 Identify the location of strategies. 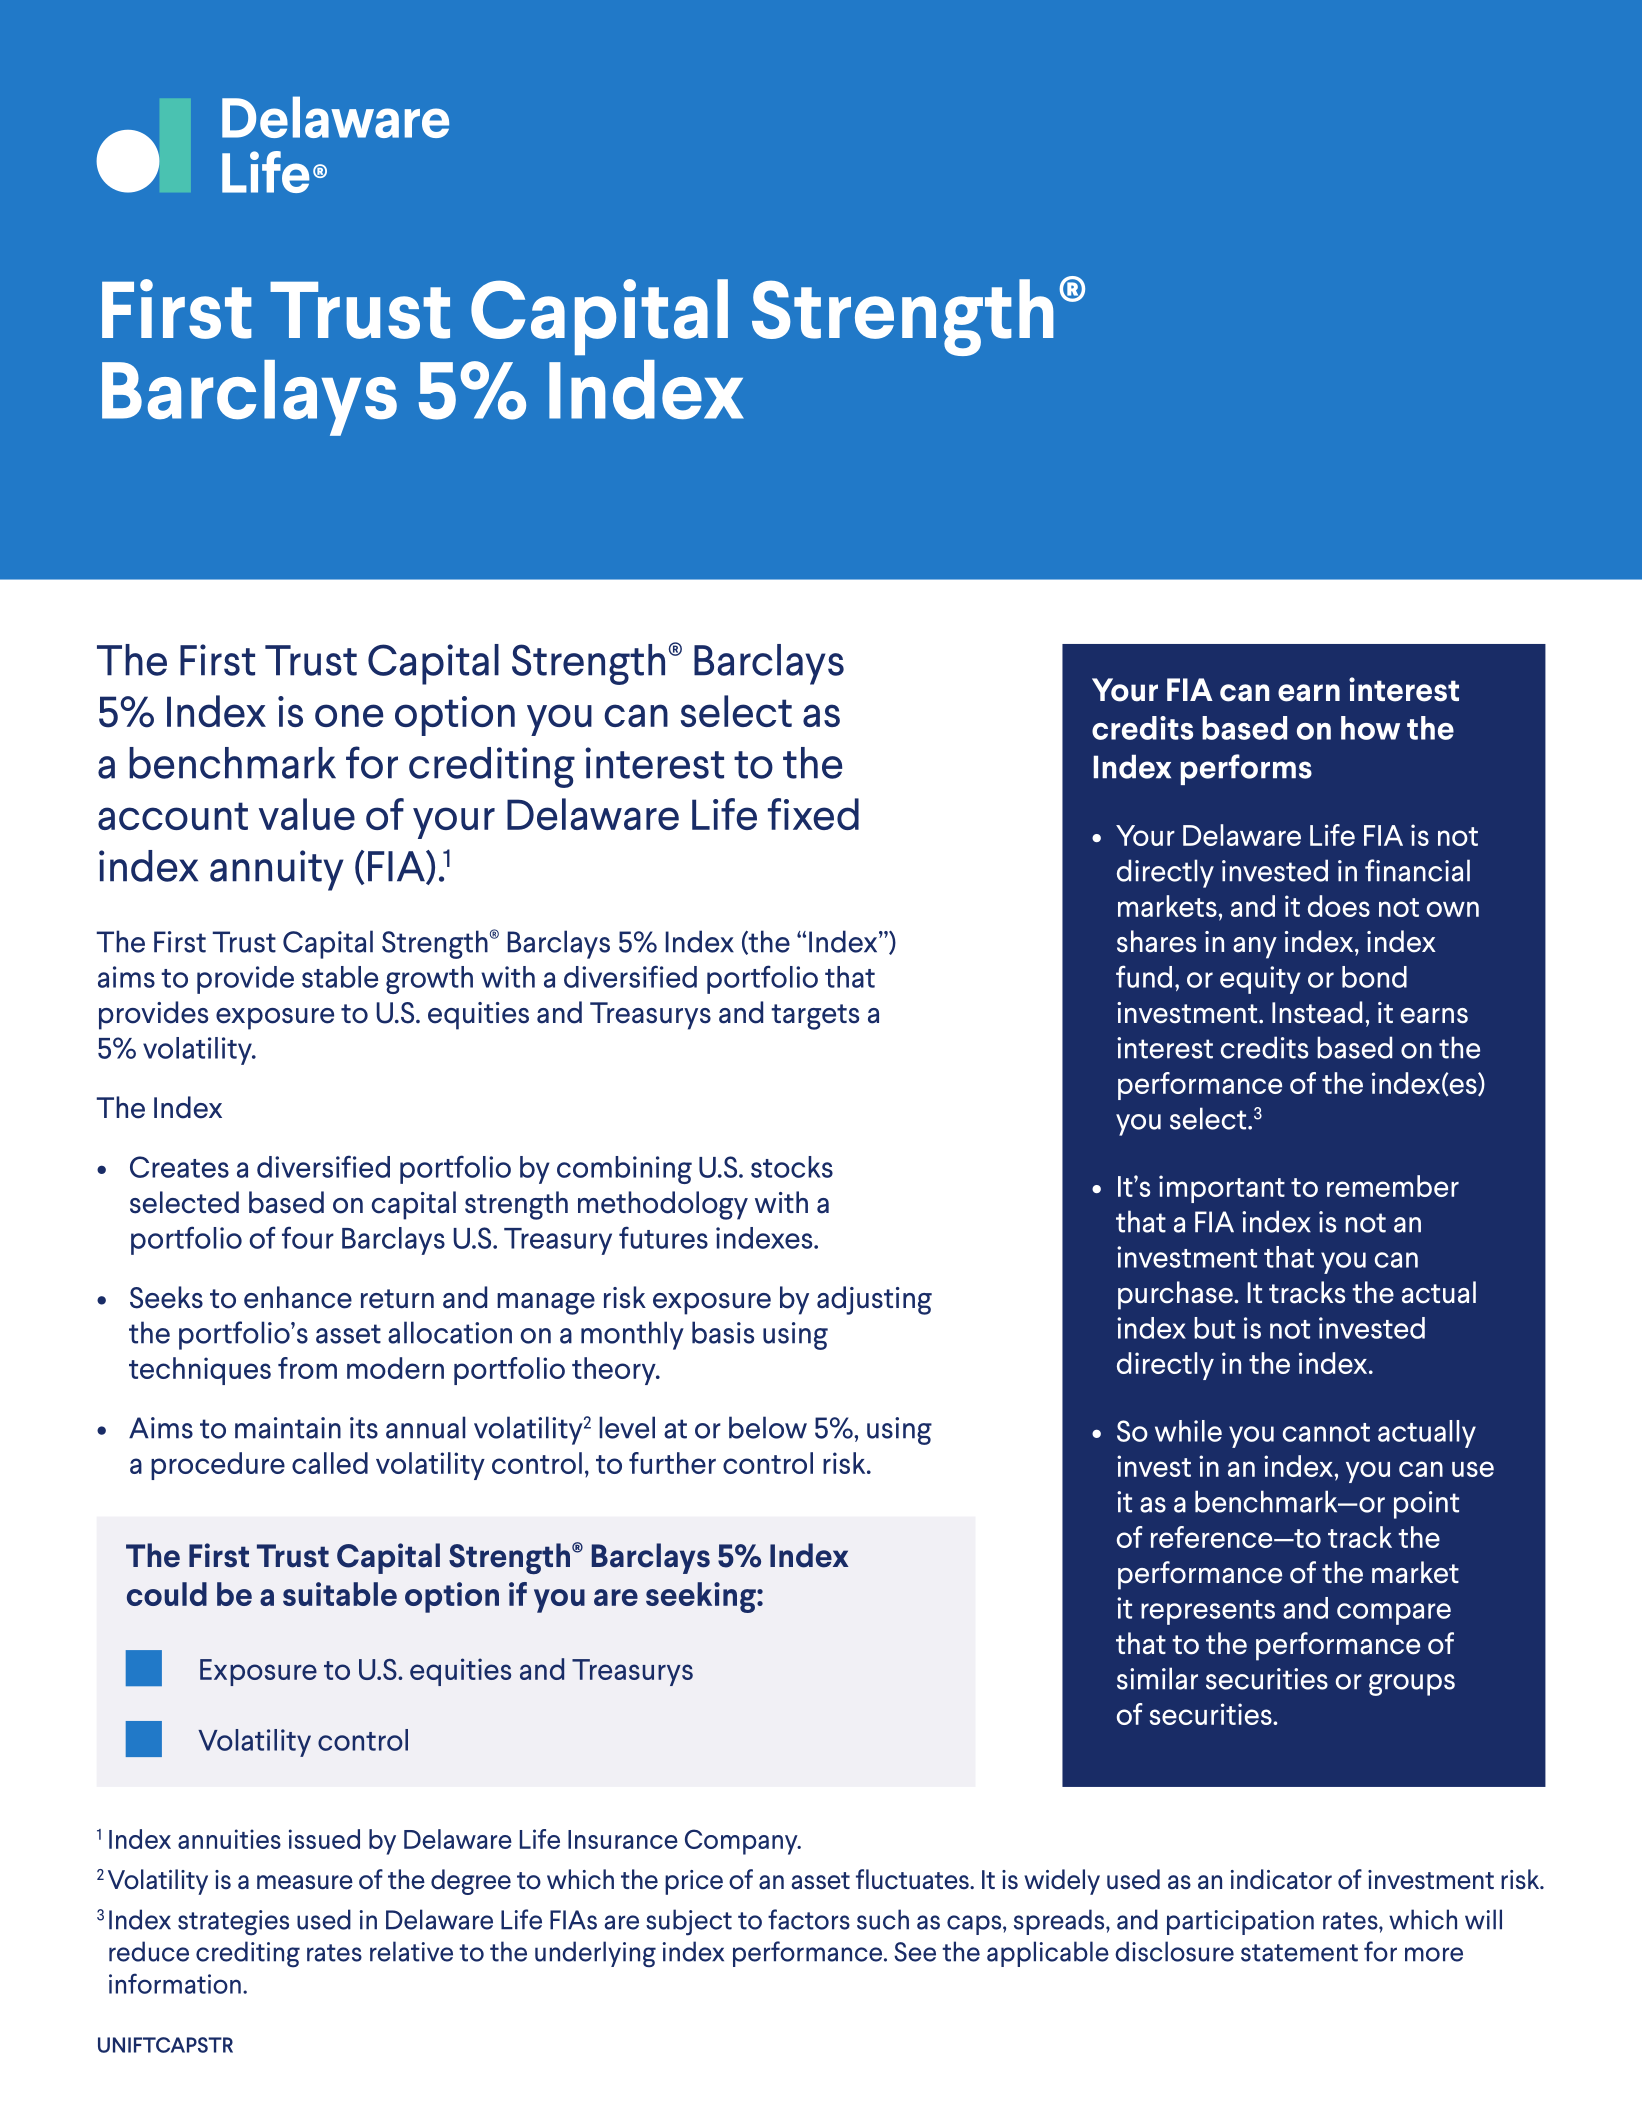
(233, 1923).
